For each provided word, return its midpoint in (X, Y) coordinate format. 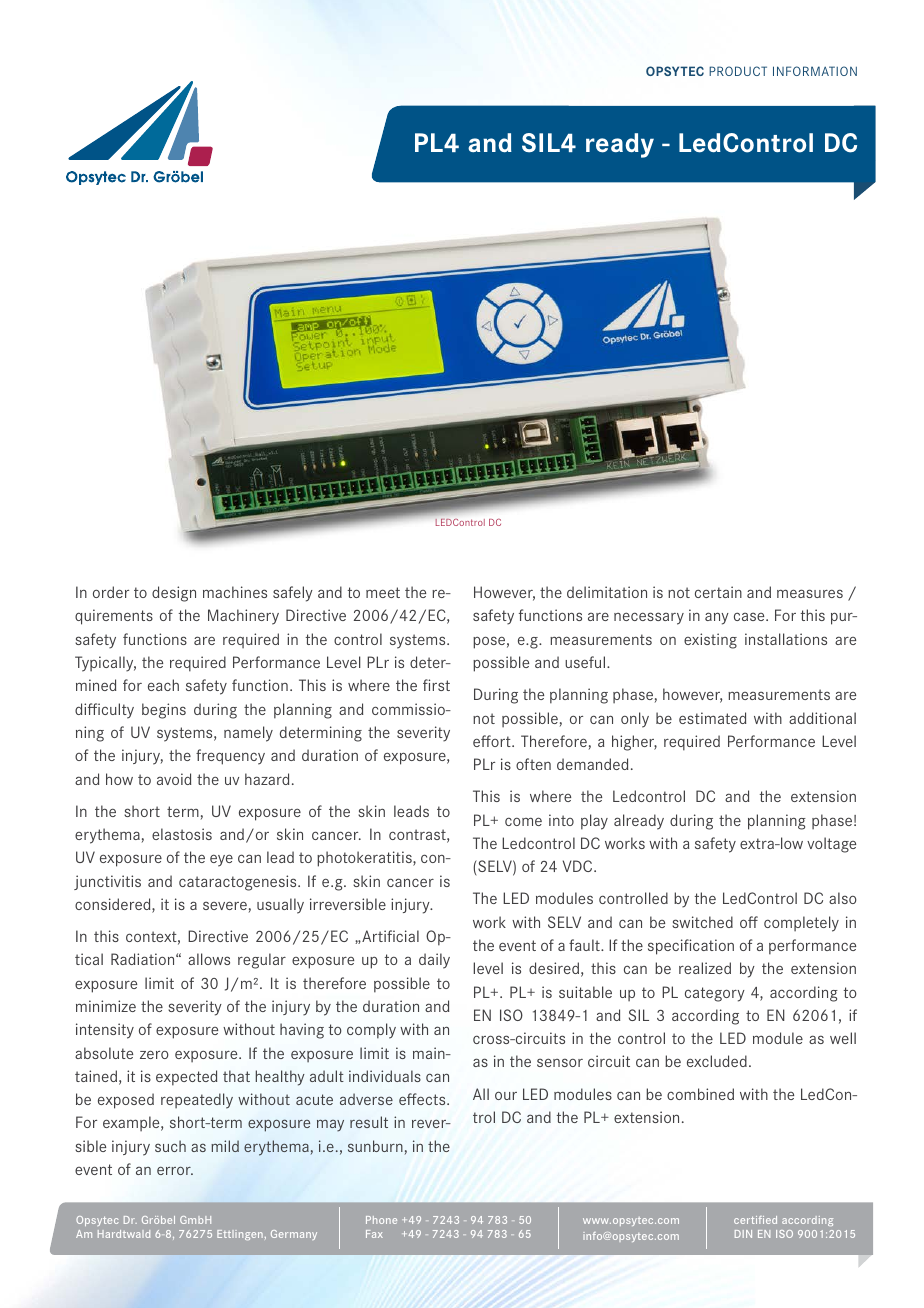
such (170, 1146)
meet (383, 592)
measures (810, 593)
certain (718, 592)
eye (221, 860)
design (174, 594)
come (523, 821)
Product (738, 71)
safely (293, 594)
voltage (831, 845)
